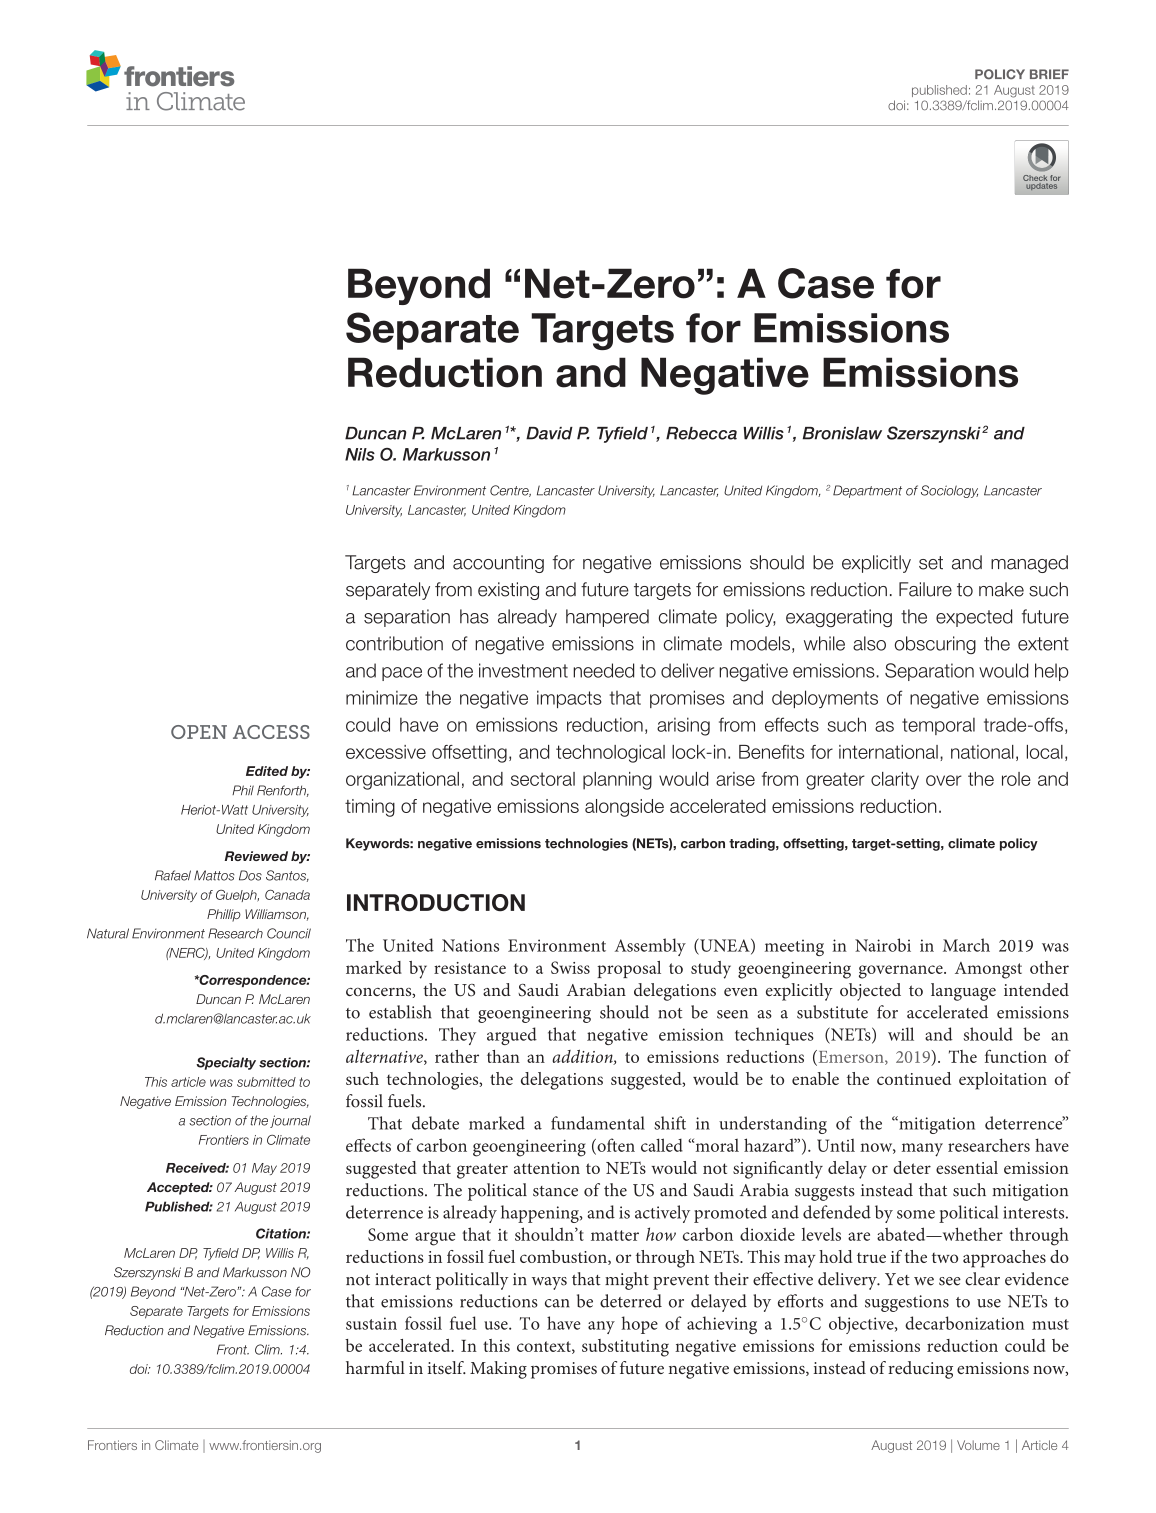  Describe the element at coordinates (375, 1367) in the screenshot. I see `harmful` at that location.
